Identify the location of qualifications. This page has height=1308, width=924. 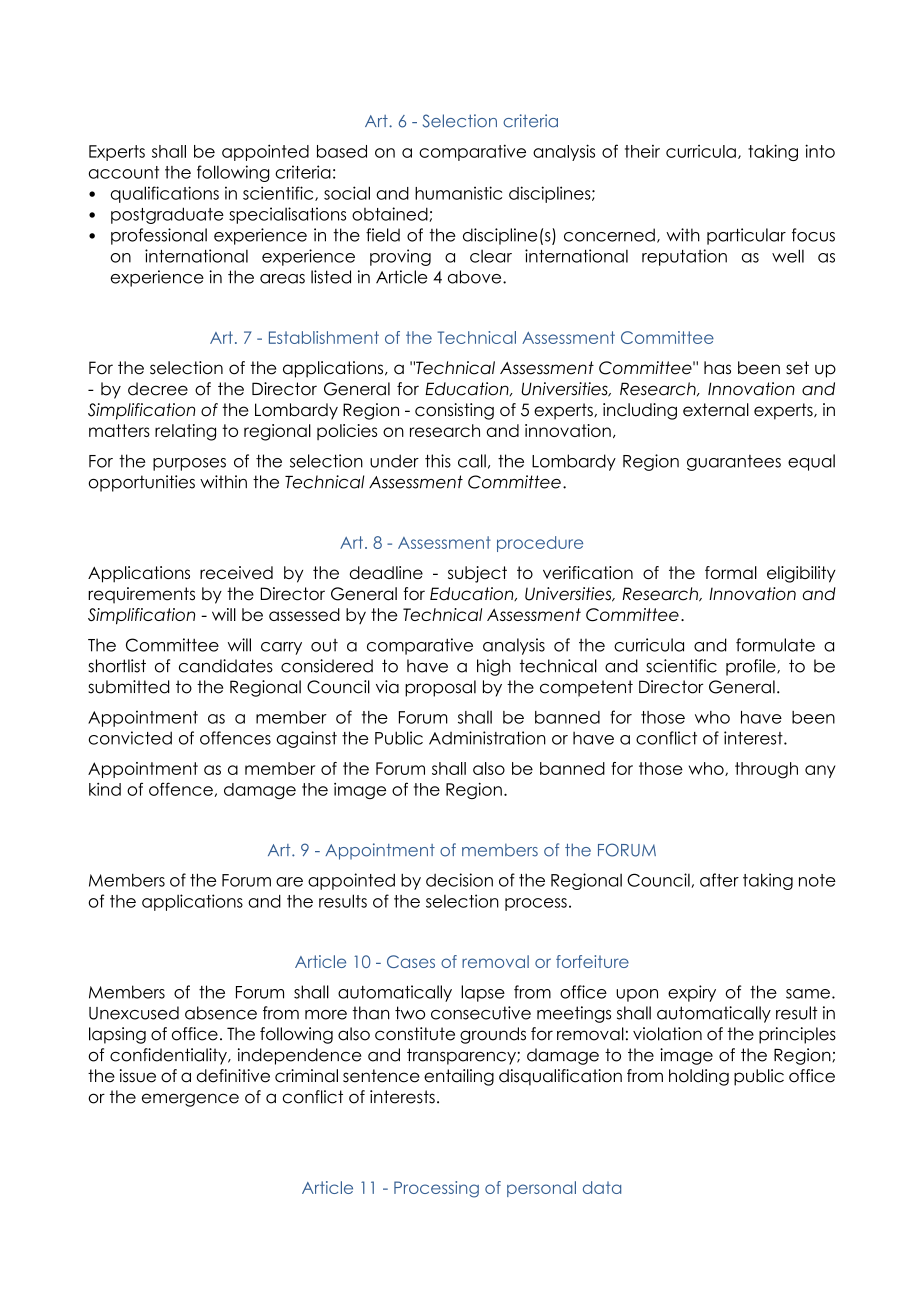
(165, 194).
